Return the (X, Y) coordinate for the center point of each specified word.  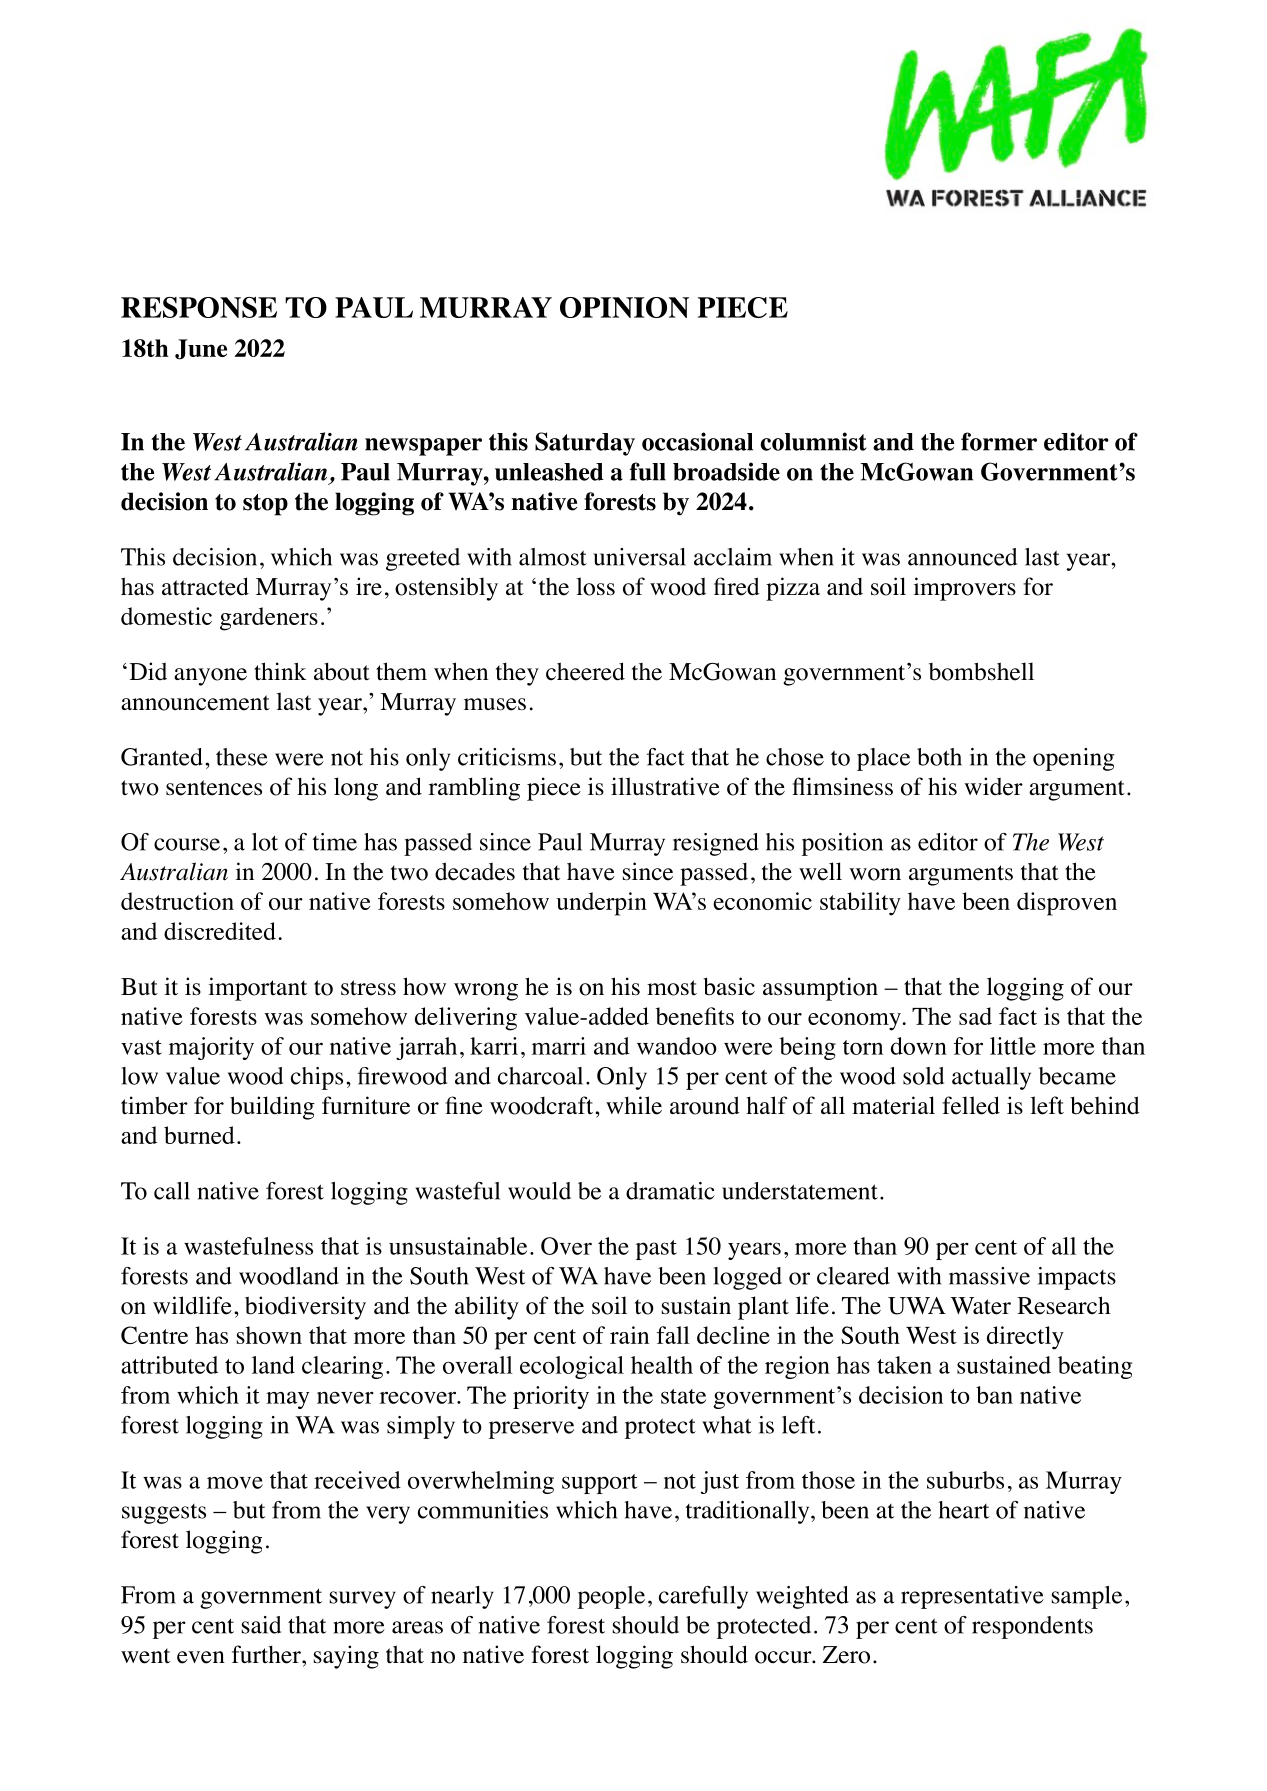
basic (729, 986)
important (257, 989)
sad (975, 1016)
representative (972, 1597)
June (201, 349)
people (611, 1597)
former (999, 441)
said (261, 1625)
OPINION (624, 307)
